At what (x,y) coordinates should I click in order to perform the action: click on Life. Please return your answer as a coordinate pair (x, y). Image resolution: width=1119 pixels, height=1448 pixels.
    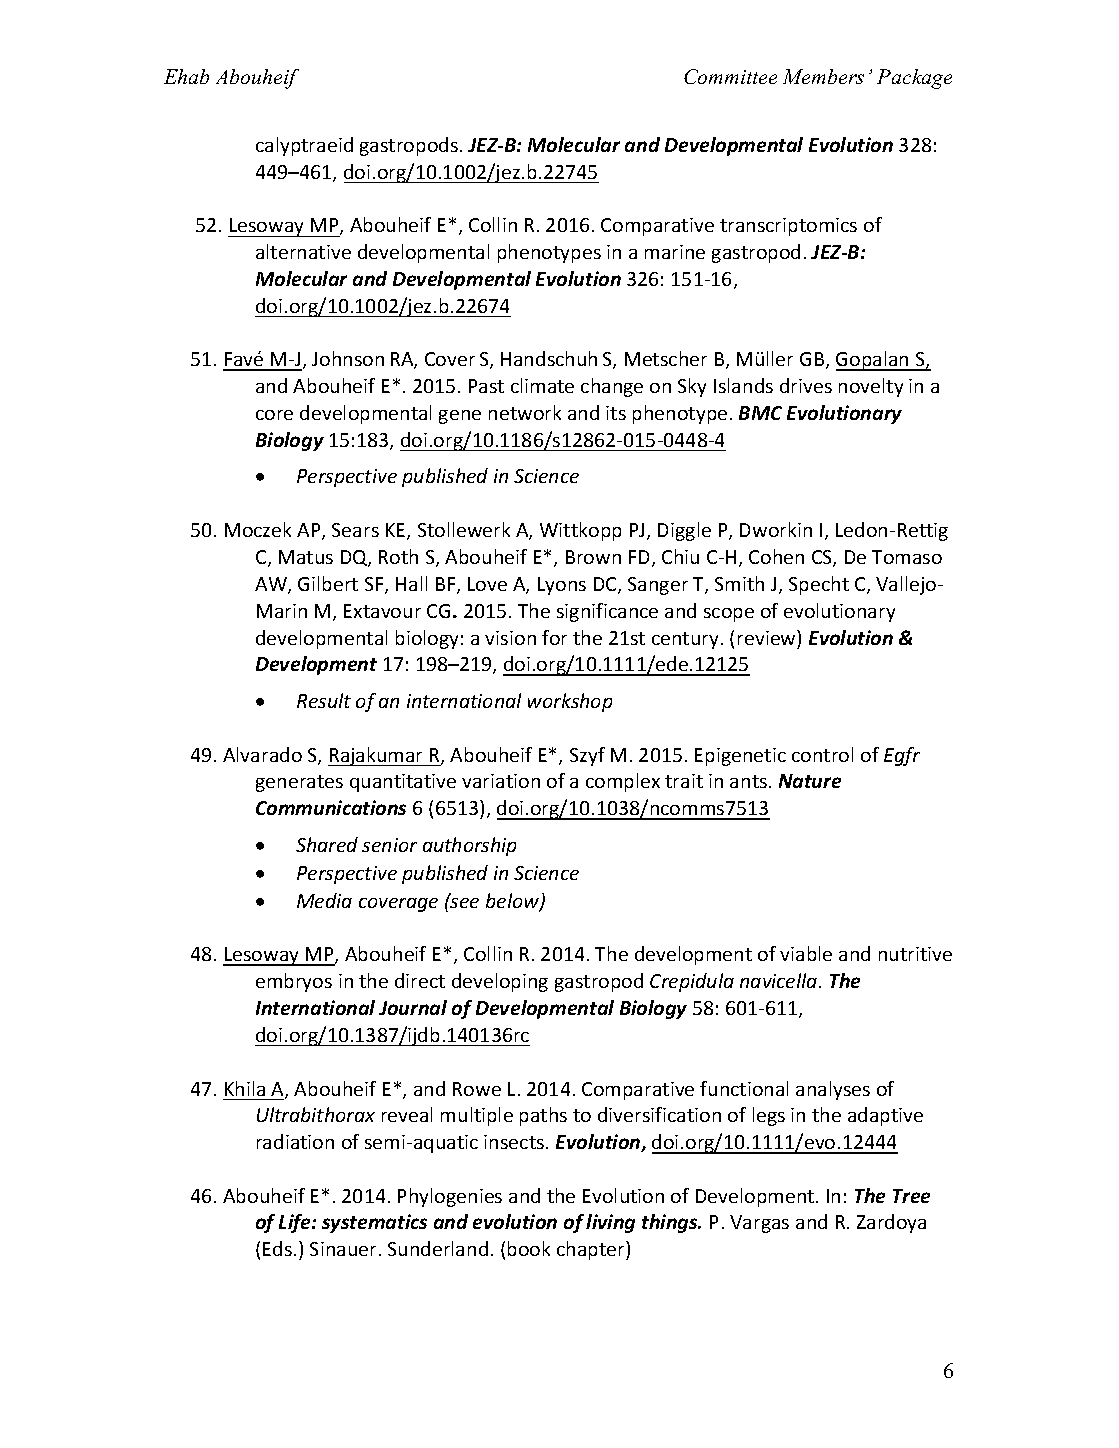
    Looking at the image, I should click on (296, 1223).
